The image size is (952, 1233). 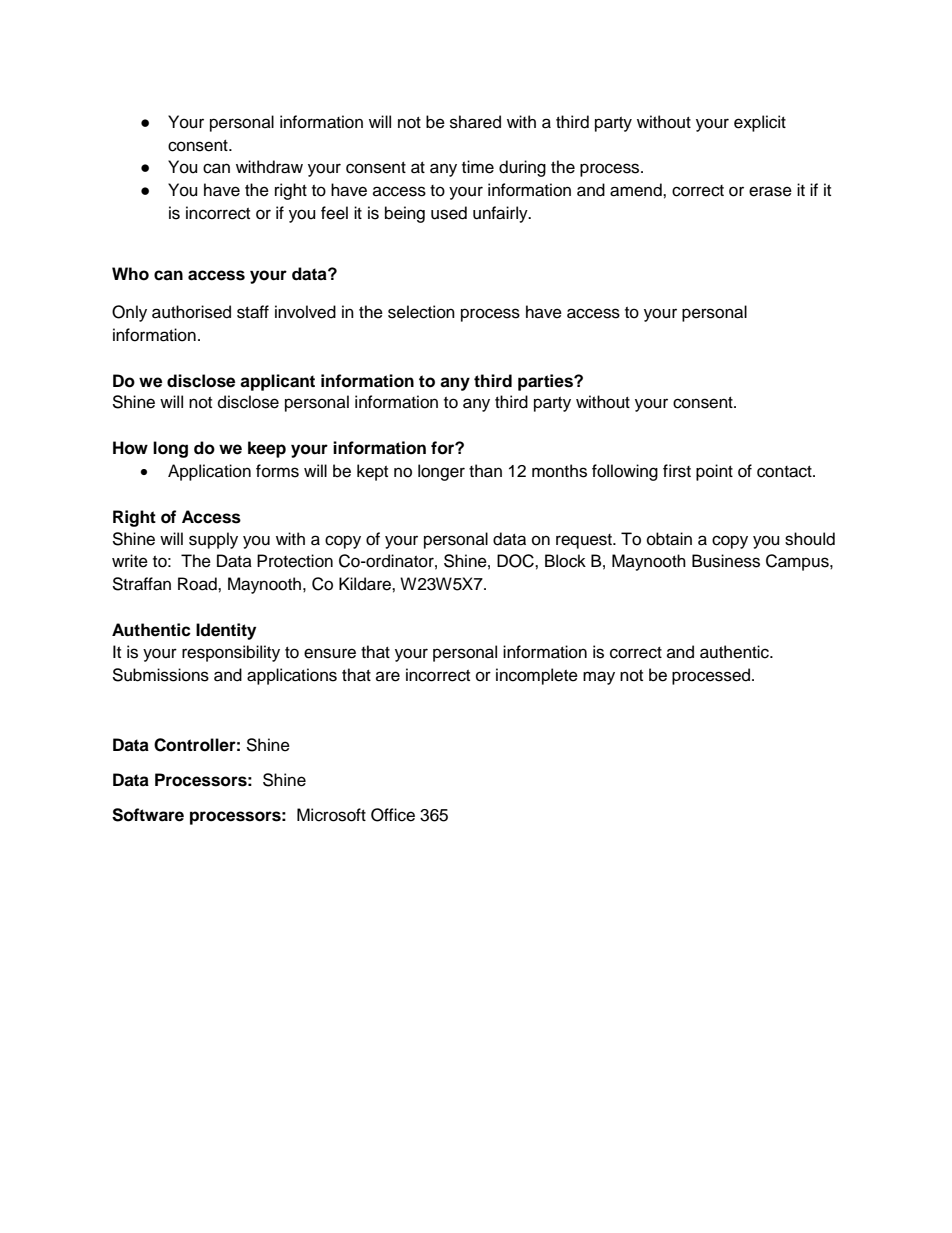 What do you see at coordinates (760, 123) in the page?
I see `explicit` at bounding box center [760, 123].
